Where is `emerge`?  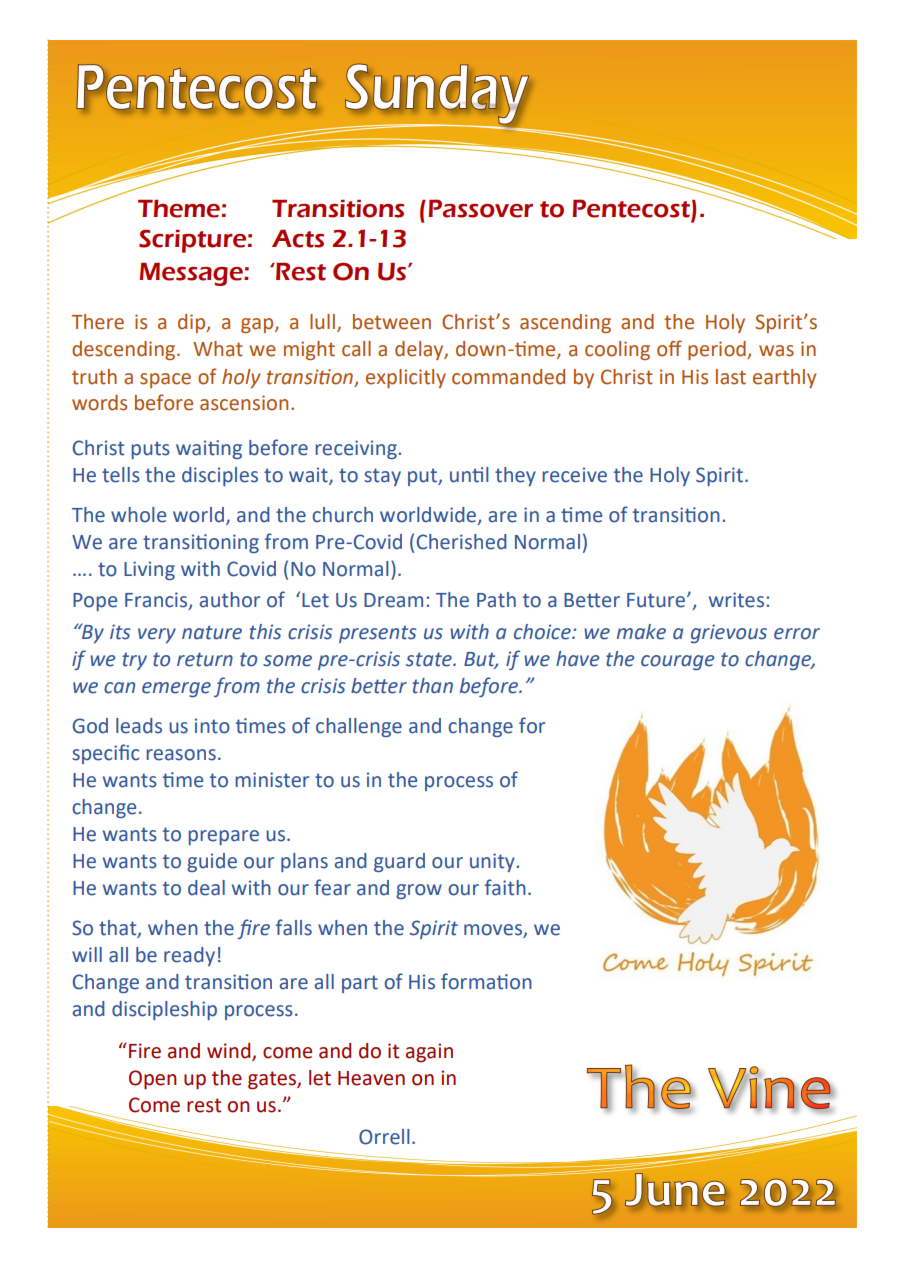 emerge is located at coordinates (176, 689).
